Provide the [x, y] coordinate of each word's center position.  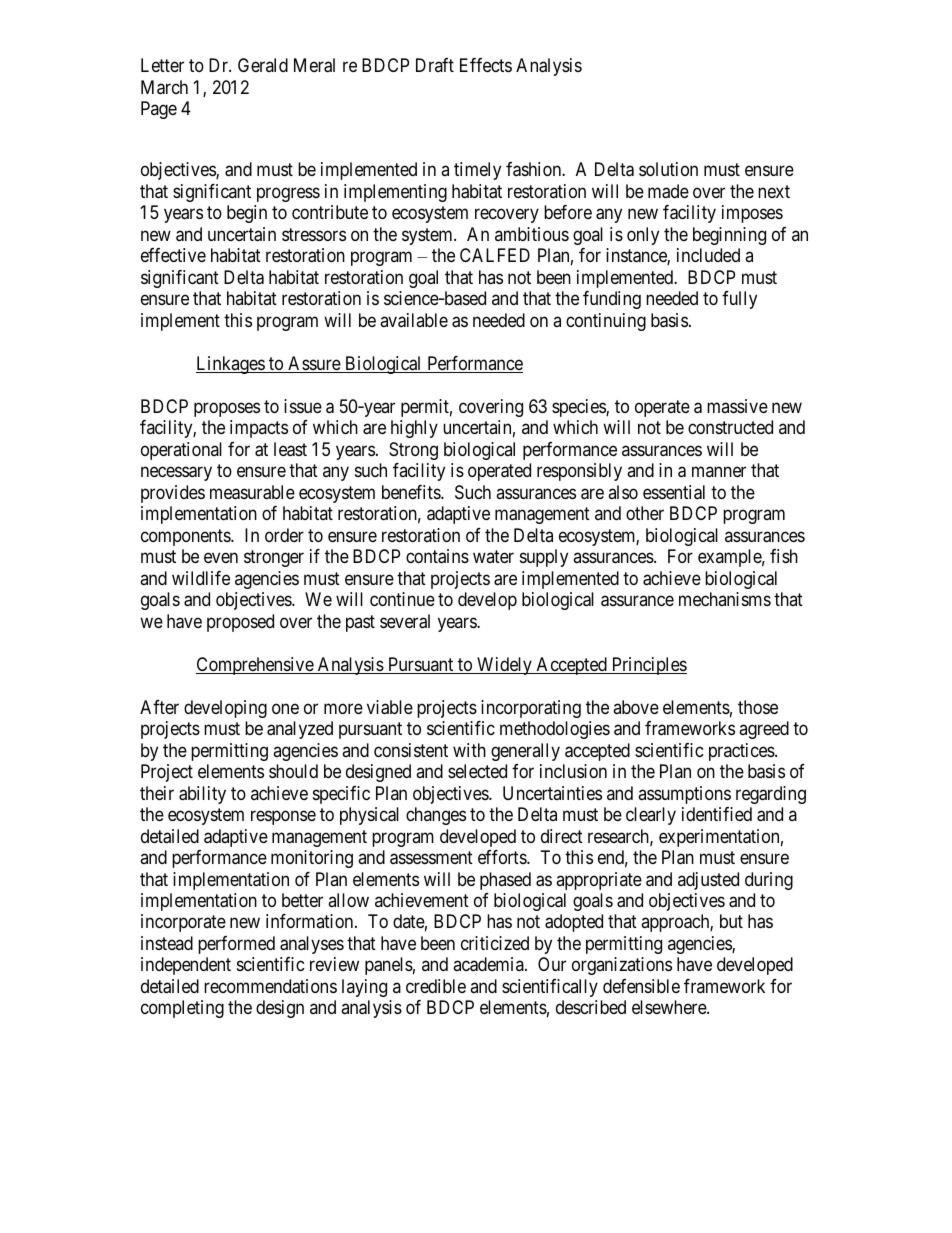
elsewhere [670, 1007]
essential [674, 492]
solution [668, 169]
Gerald [263, 65]
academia [489, 964]
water [493, 556]
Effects [486, 65]
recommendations [270, 986]
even [221, 558]
